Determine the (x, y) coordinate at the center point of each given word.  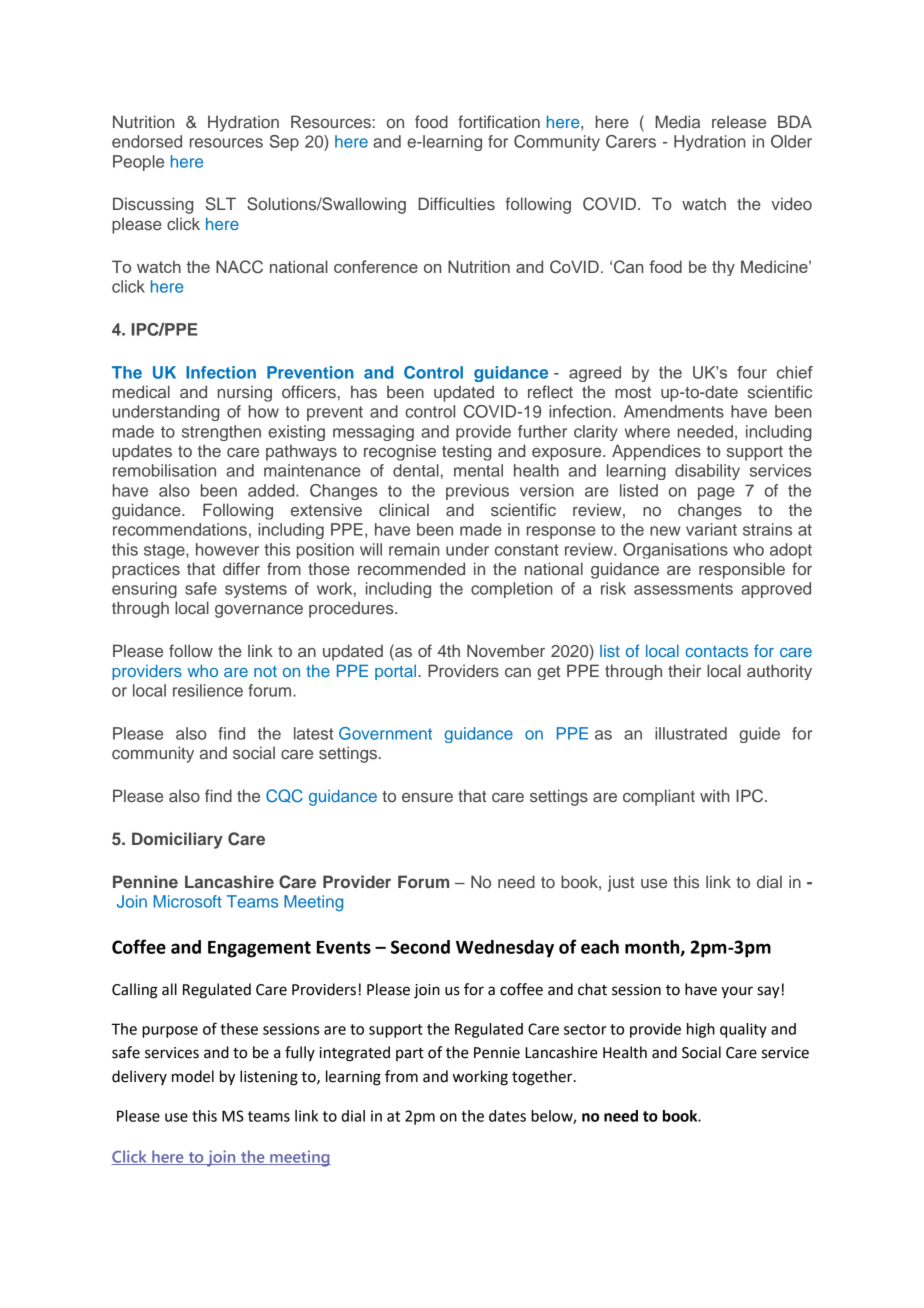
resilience (208, 690)
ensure (427, 797)
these (239, 1029)
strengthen (221, 433)
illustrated (691, 733)
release (739, 121)
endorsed (147, 141)
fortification (499, 121)
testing (466, 452)
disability (707, 472)
